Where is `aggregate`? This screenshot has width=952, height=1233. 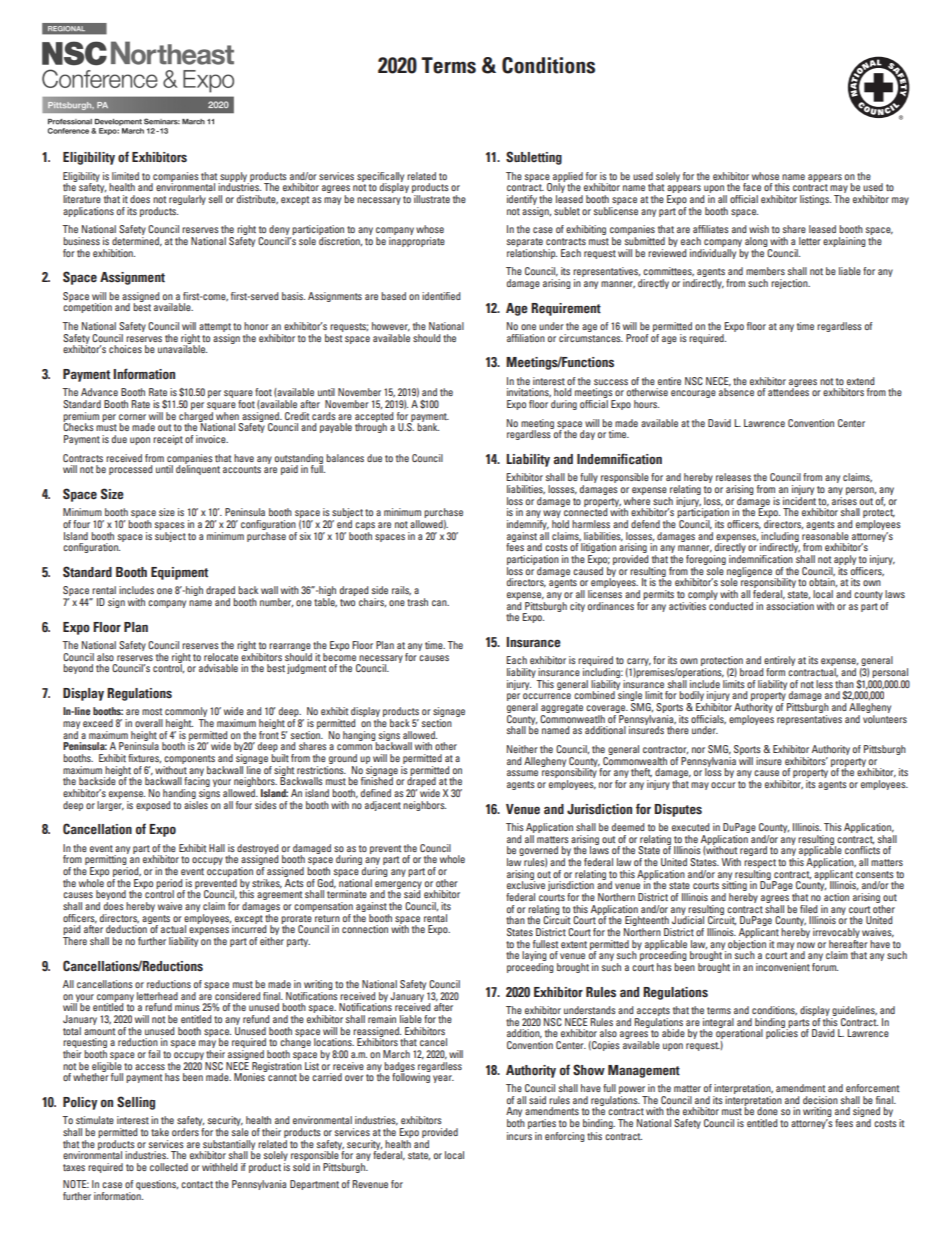
aggregate is located at coordinates (562, 710).
